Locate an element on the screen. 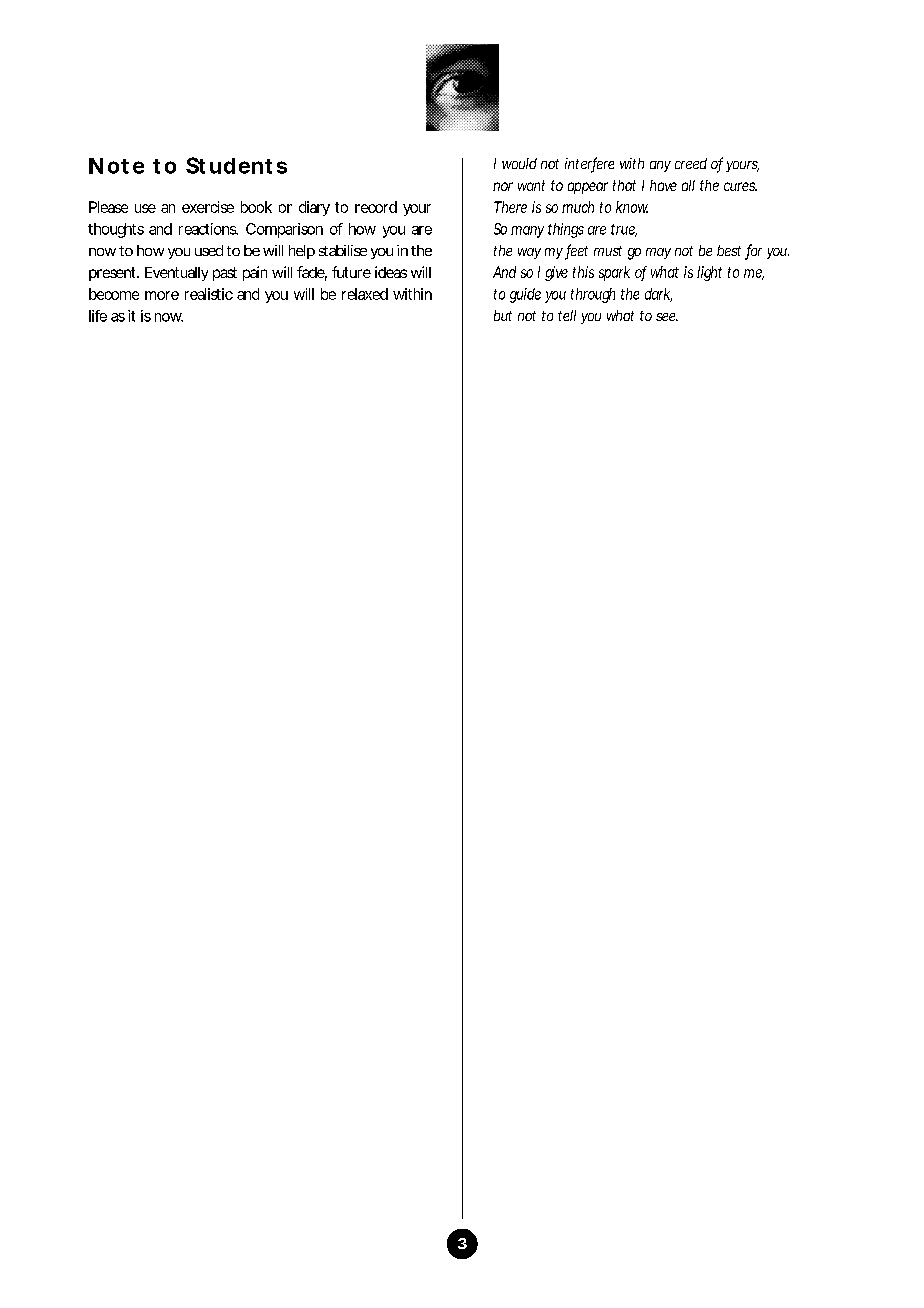 This screenshot has width=924, height=1308. light is located at coordinates (709, 273).
